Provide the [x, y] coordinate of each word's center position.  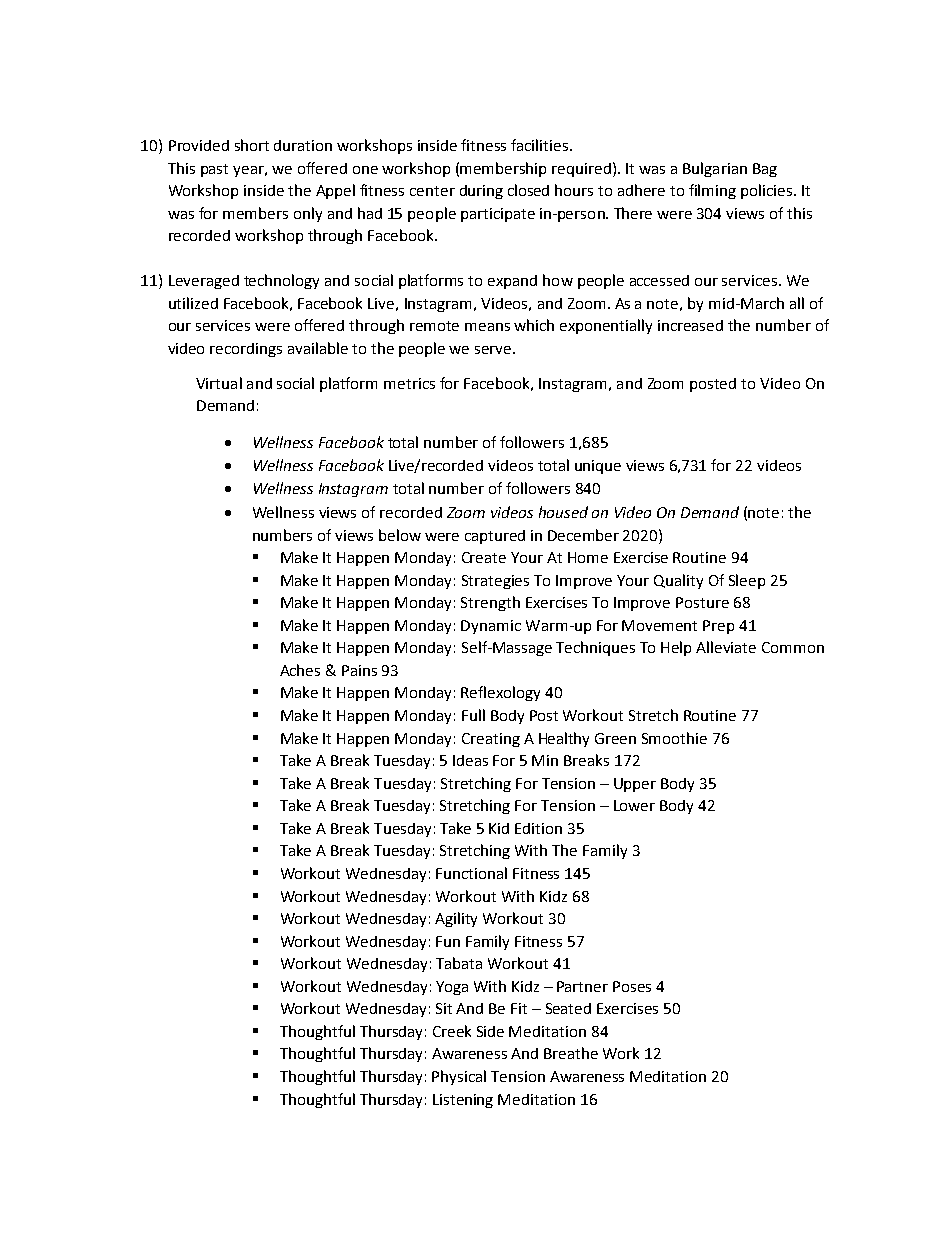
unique [598, 467]
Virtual [219, 383]
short [252, 145]
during [481, 192]
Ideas [470, 760]
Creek [452, 1031]
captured [495, 537]
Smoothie [674, 738]
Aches [300, 670]
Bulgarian [715, 169]
